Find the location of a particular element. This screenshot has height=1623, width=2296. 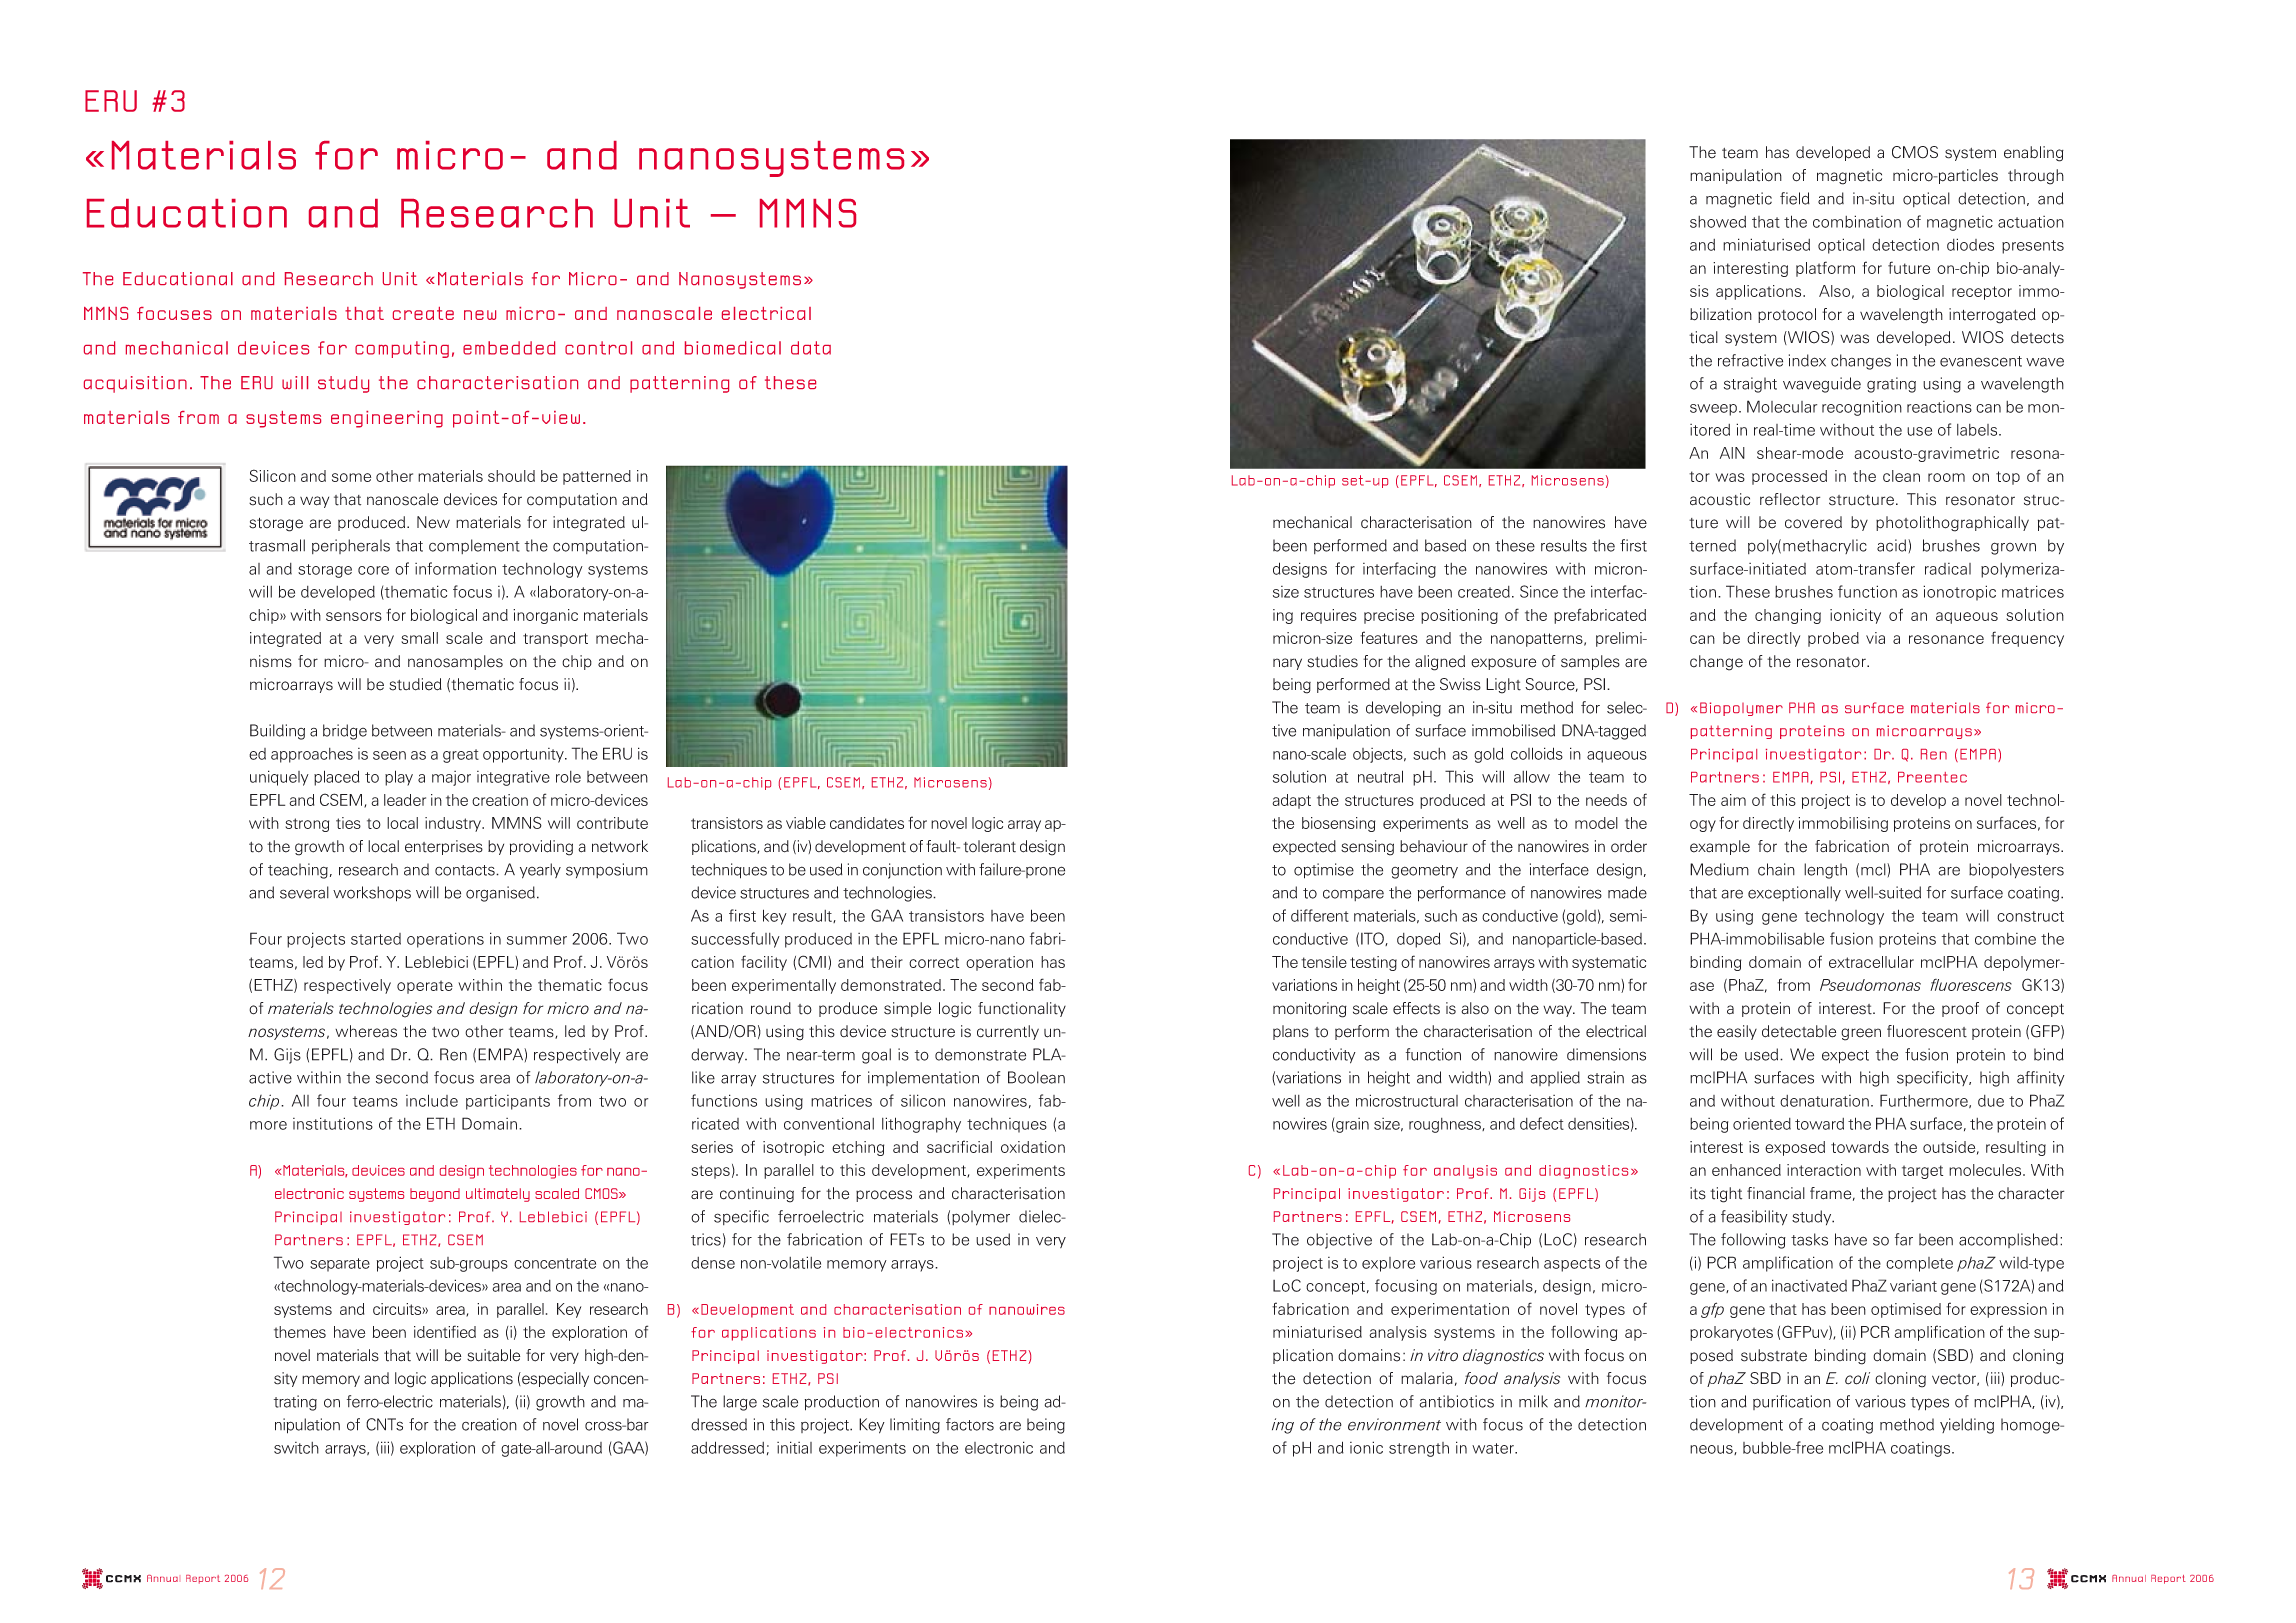

industry is located at coordinates (454, 824).
